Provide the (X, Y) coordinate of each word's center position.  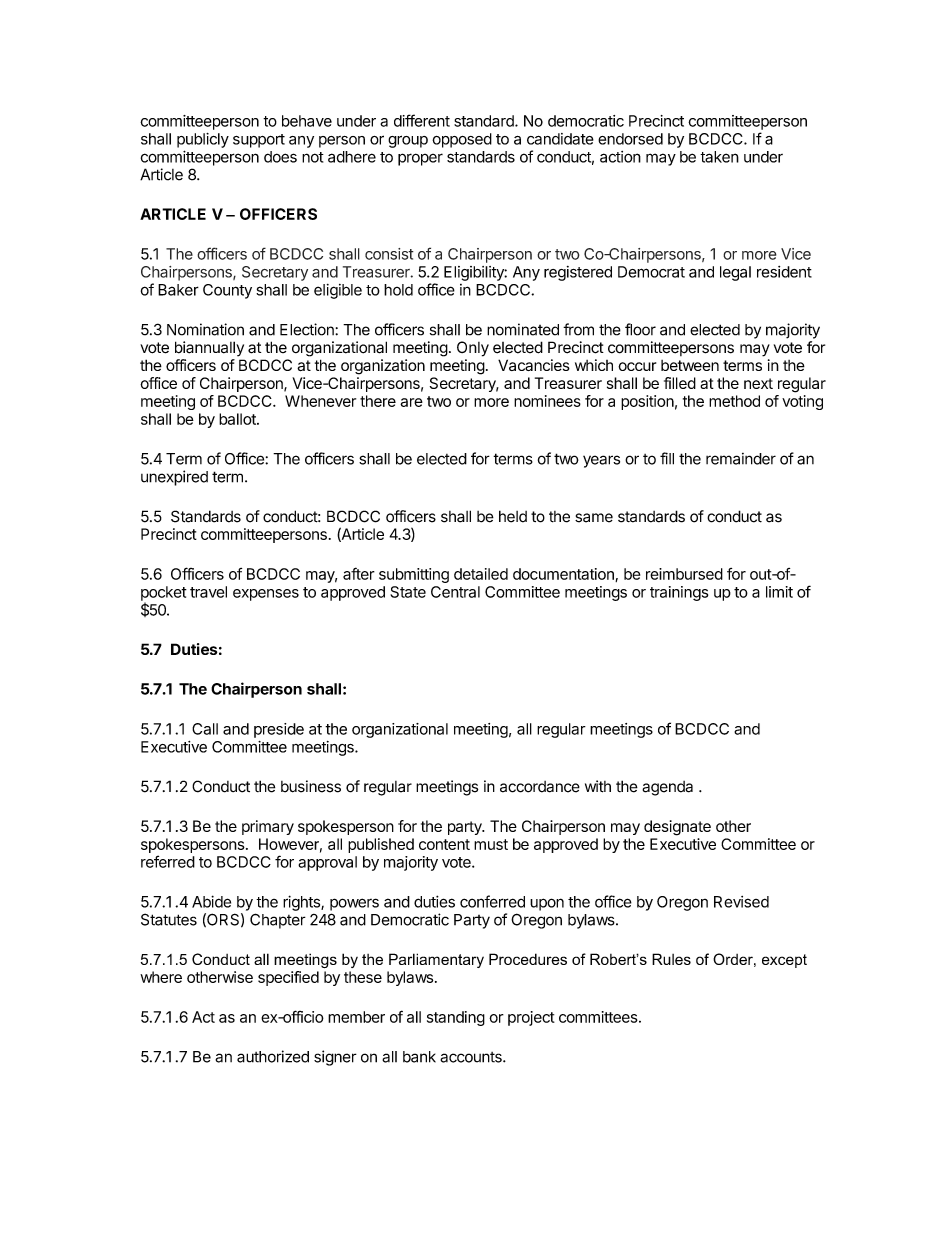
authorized (273, 1056)
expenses (266, 595)
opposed (462, 140)
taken (719, 157)
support (259, 141)
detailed (481, 574)
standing (456, 1018)
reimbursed (684, 574)
